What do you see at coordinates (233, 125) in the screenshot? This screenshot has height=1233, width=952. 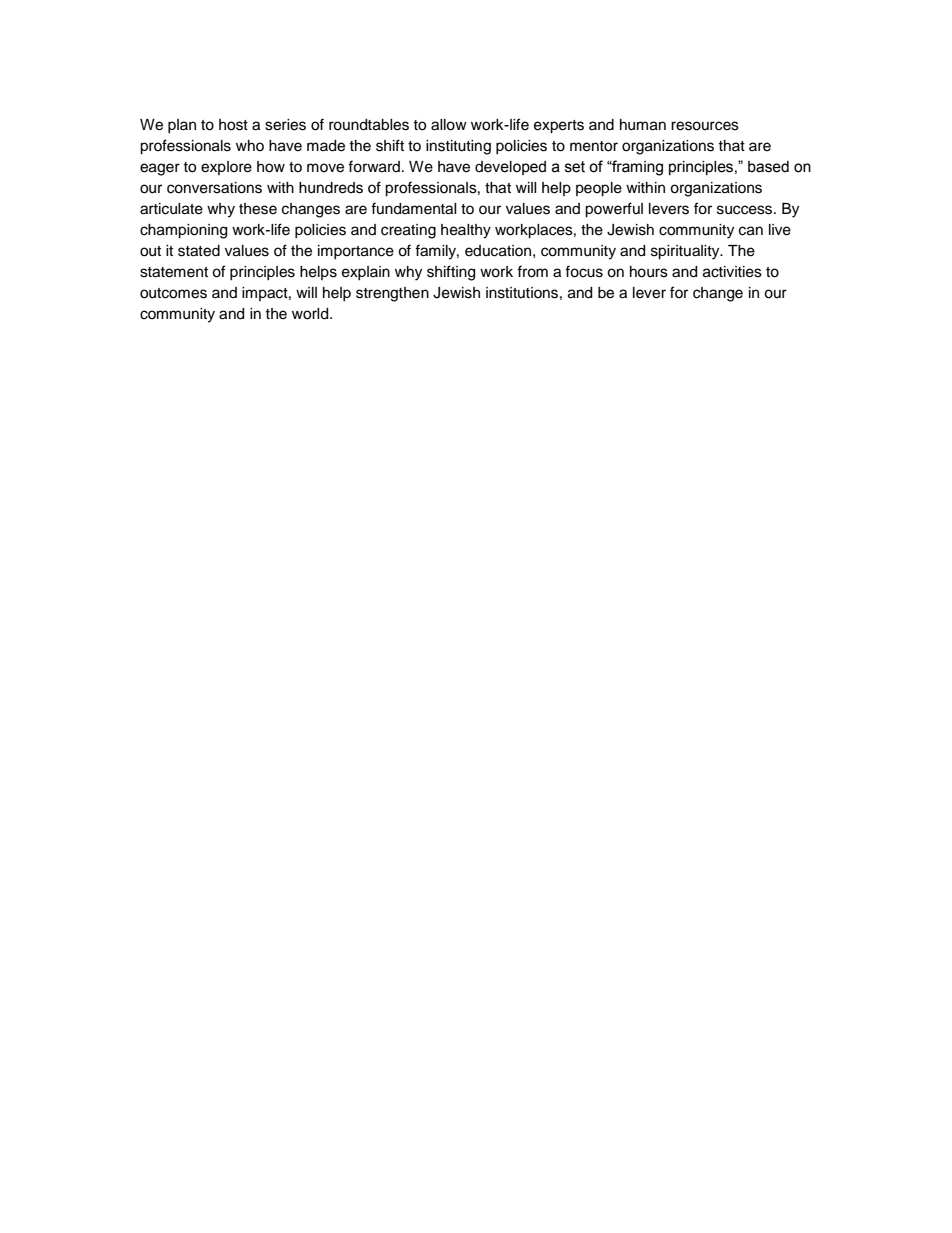 I see `host` at bounding box center [233, 125].
